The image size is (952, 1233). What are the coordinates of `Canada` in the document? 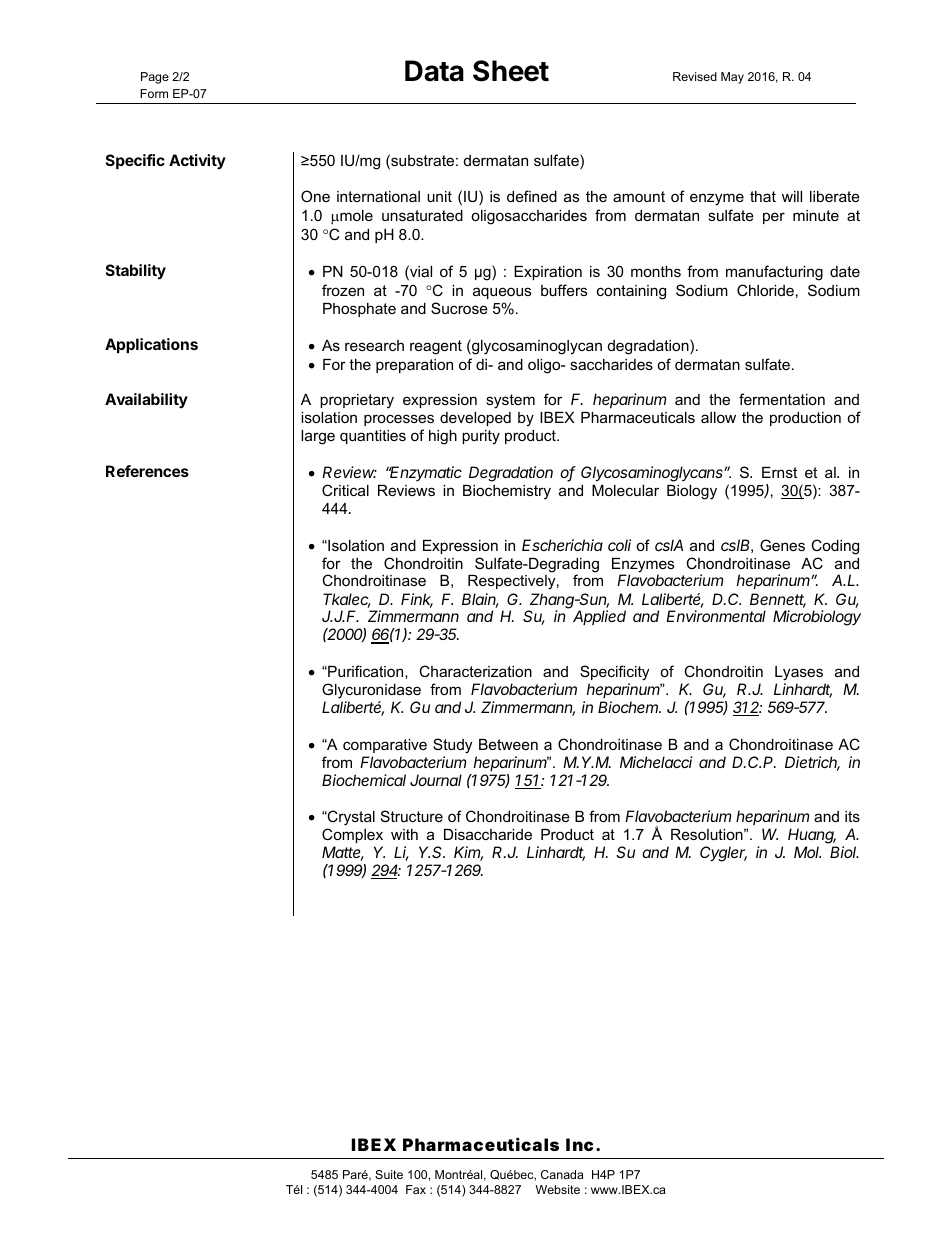 It's located at (562, 1174).
